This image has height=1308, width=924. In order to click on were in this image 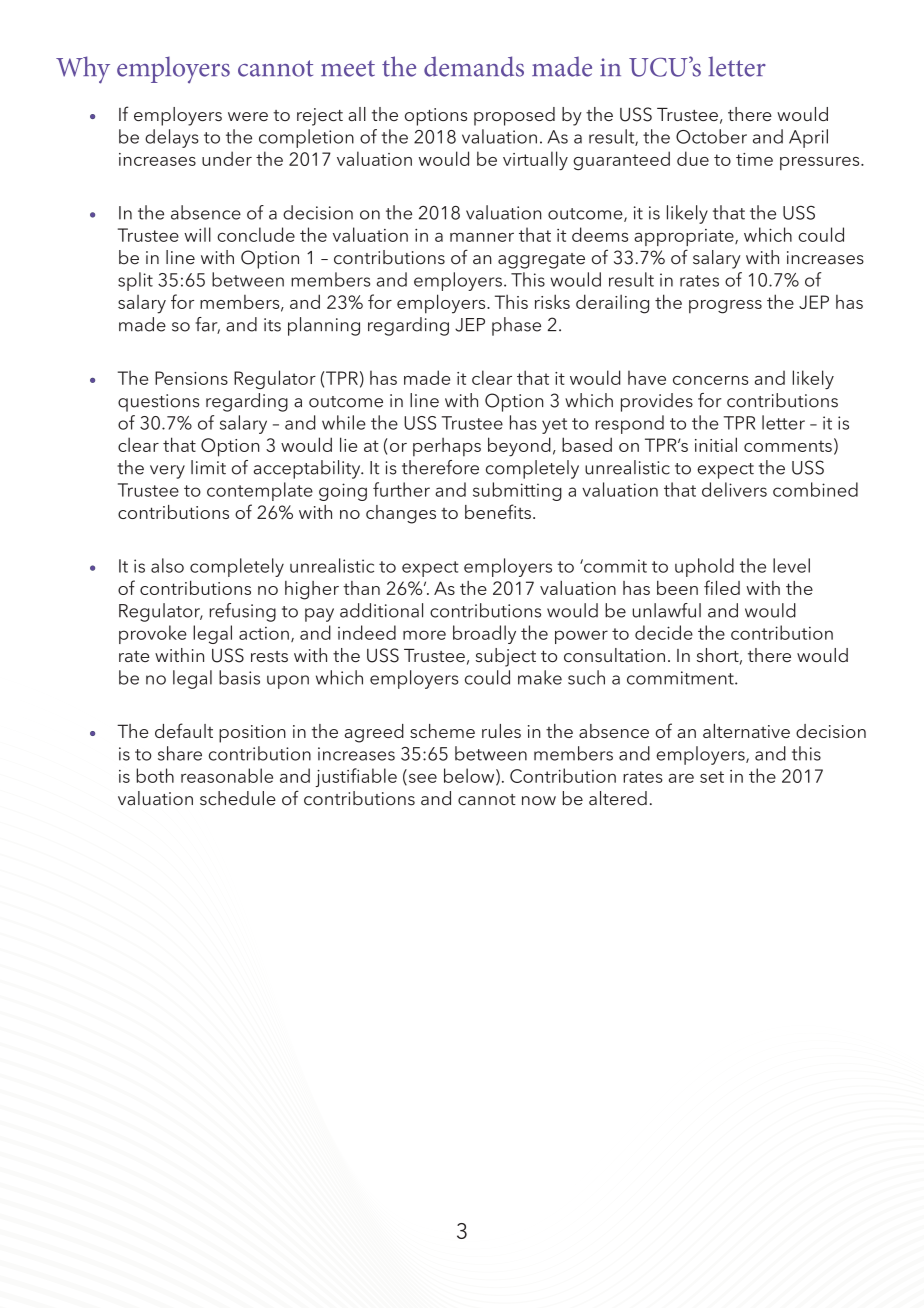, I will do `click(248, 116)`.
